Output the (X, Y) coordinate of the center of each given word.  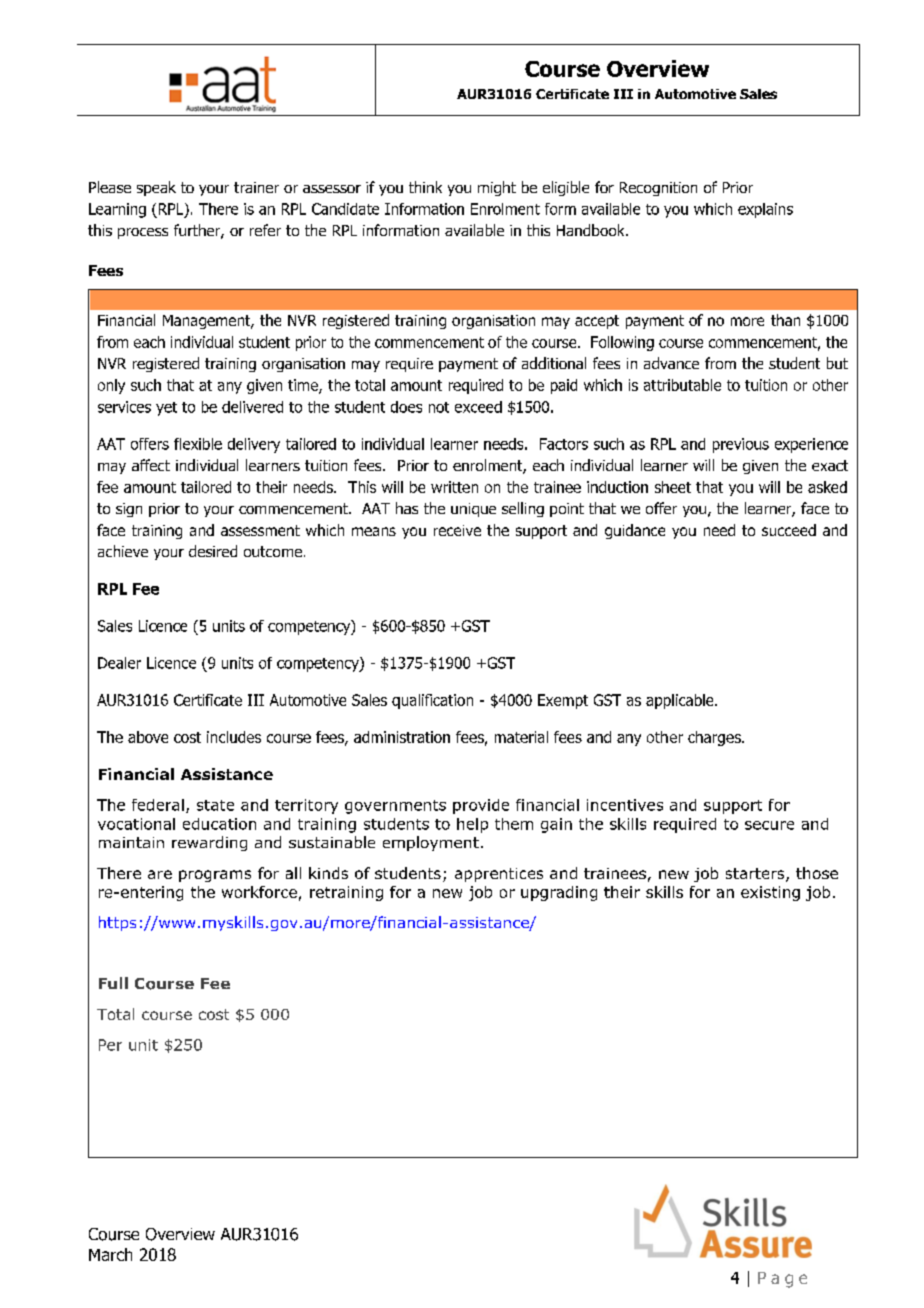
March (110, 1254)
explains (765, 210)
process (143, 233)
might (497, 188)
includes (234, 737)
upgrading (559, 893)
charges (715, 738)
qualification (432, 701)
